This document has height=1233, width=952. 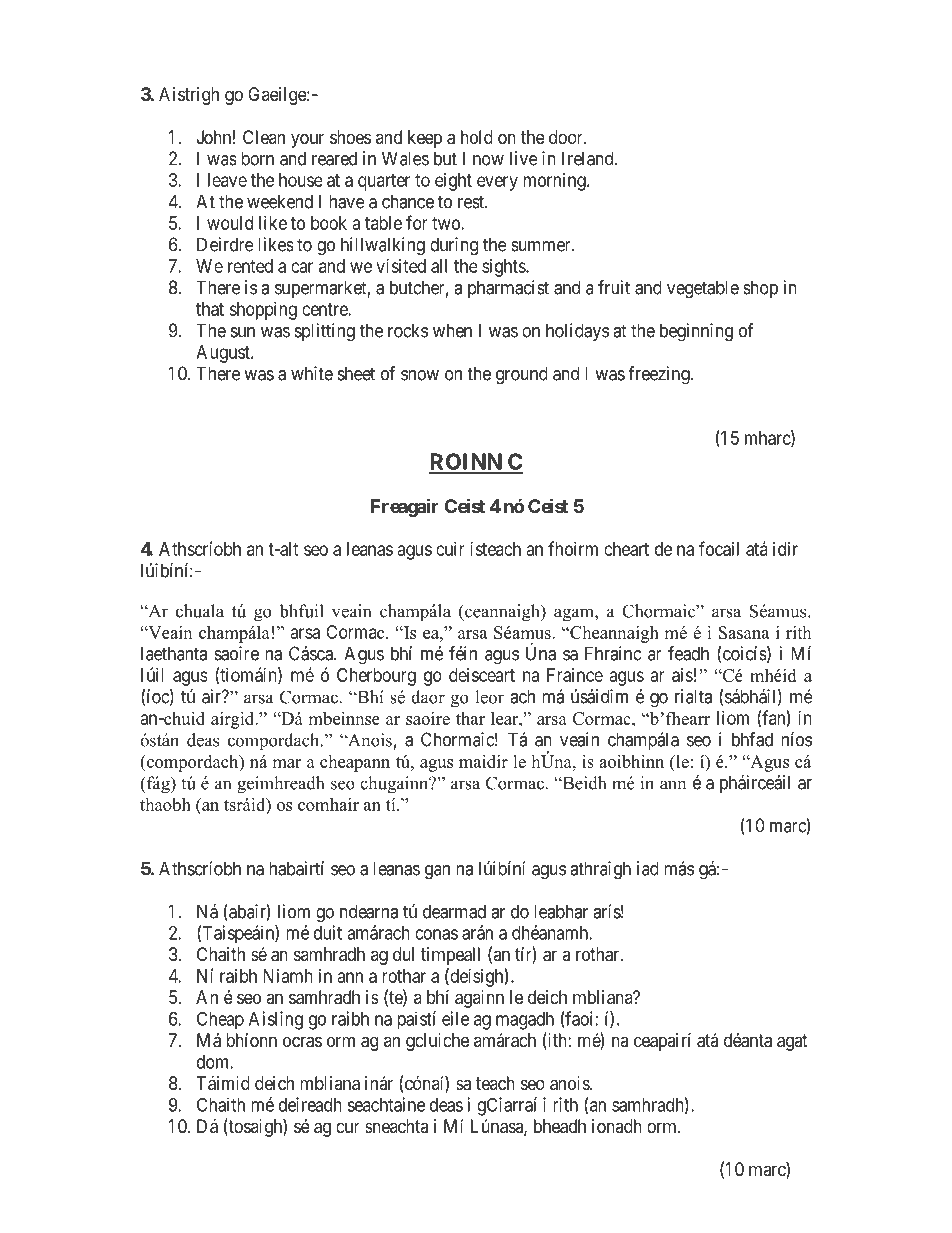 What do you see at coordinates (257, 158) in the document?
I see `born` at bounding box center [257, 158].
